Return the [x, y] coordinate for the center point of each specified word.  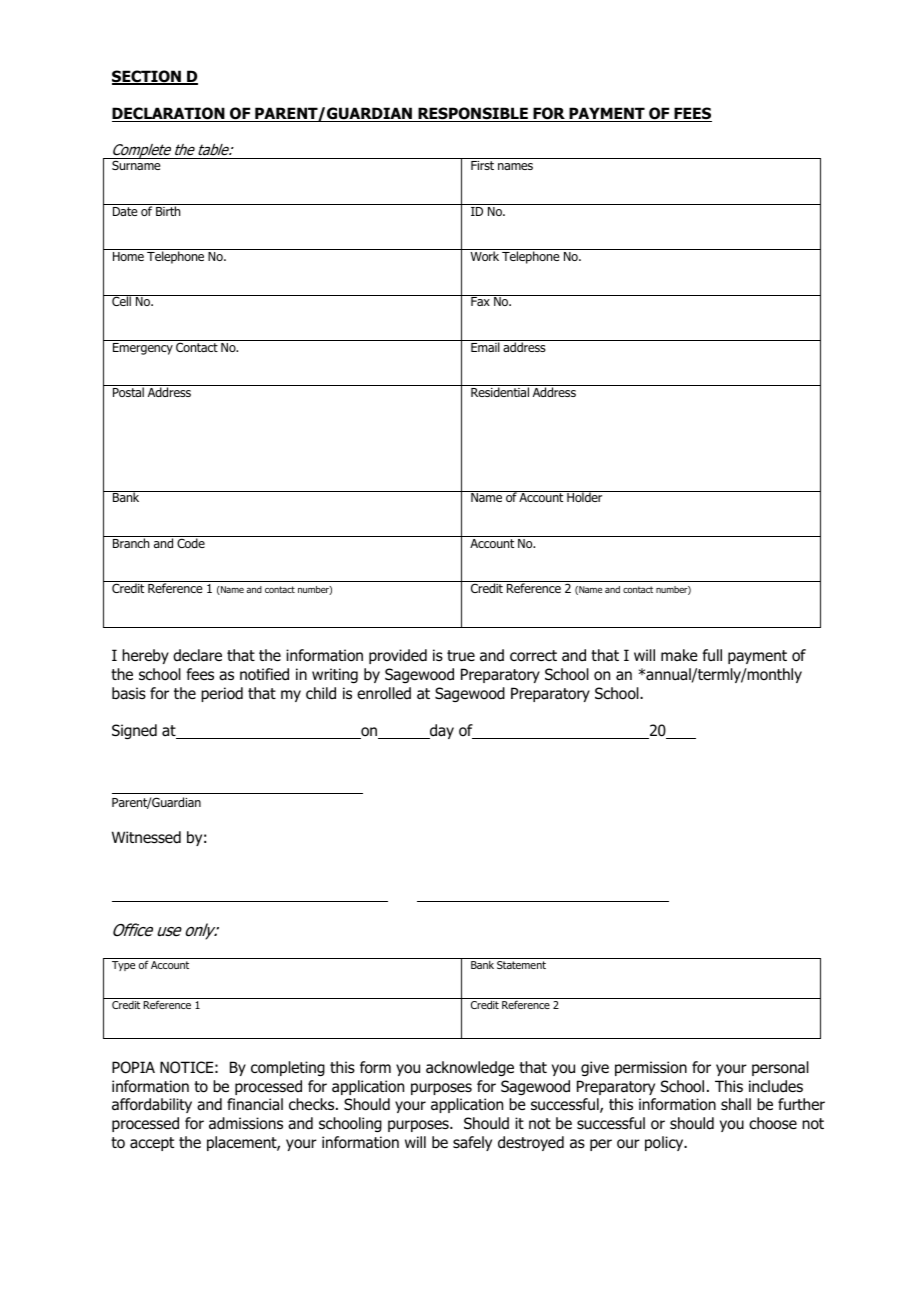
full [712, 655]
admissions [246, 1123]
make [679, 655]
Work [484, 256]
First [482, 165]
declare [197, 655]
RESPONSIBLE [473, 114]
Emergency [143, 349]
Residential [500, 392]
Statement [521, 965]
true [461, 656]
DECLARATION [169, 114]
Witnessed [146, 837]
